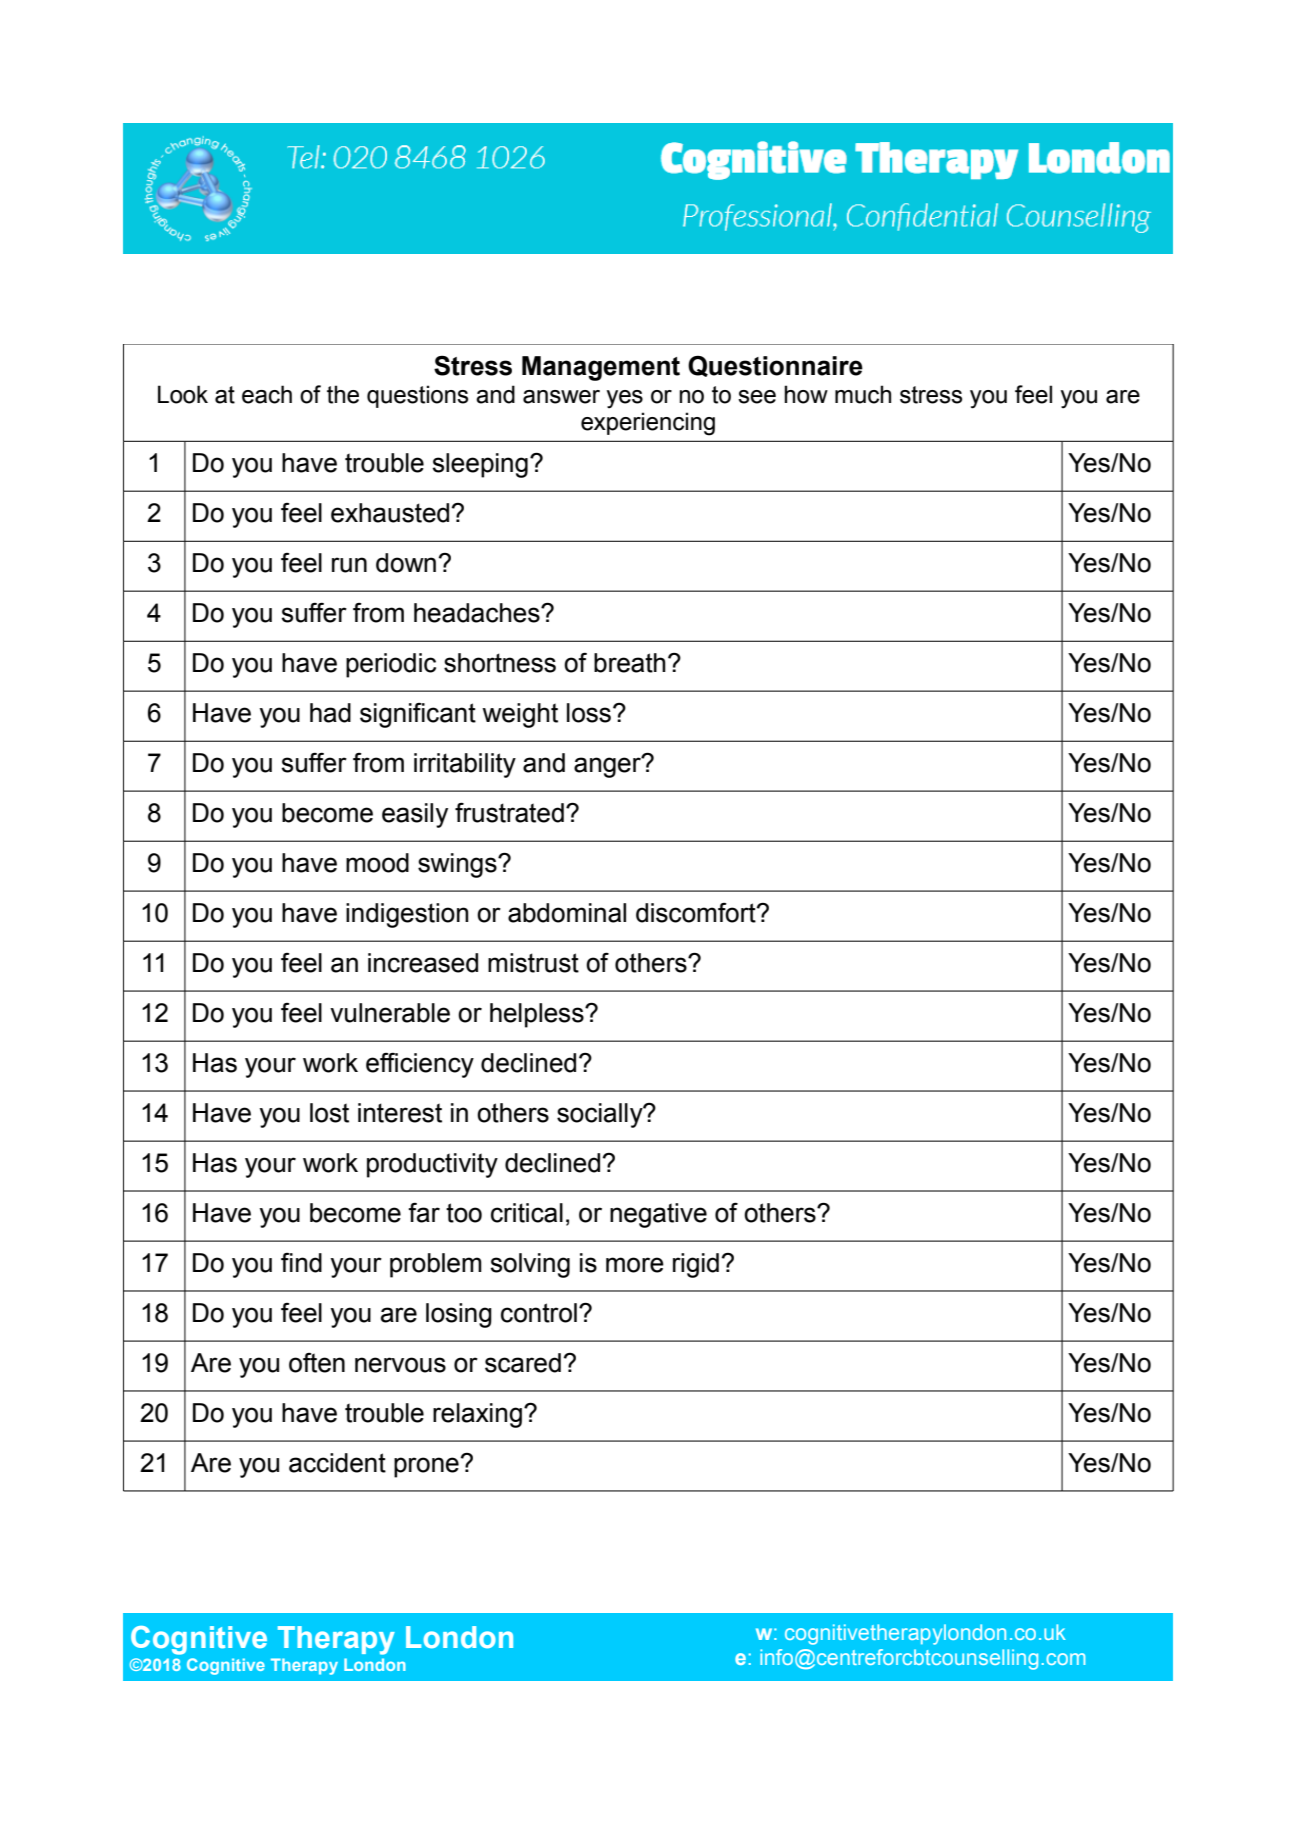 The image size is (1296, 1834). Describe the element at coordinates (561, 397) in the document. I see `answer` at that location.
